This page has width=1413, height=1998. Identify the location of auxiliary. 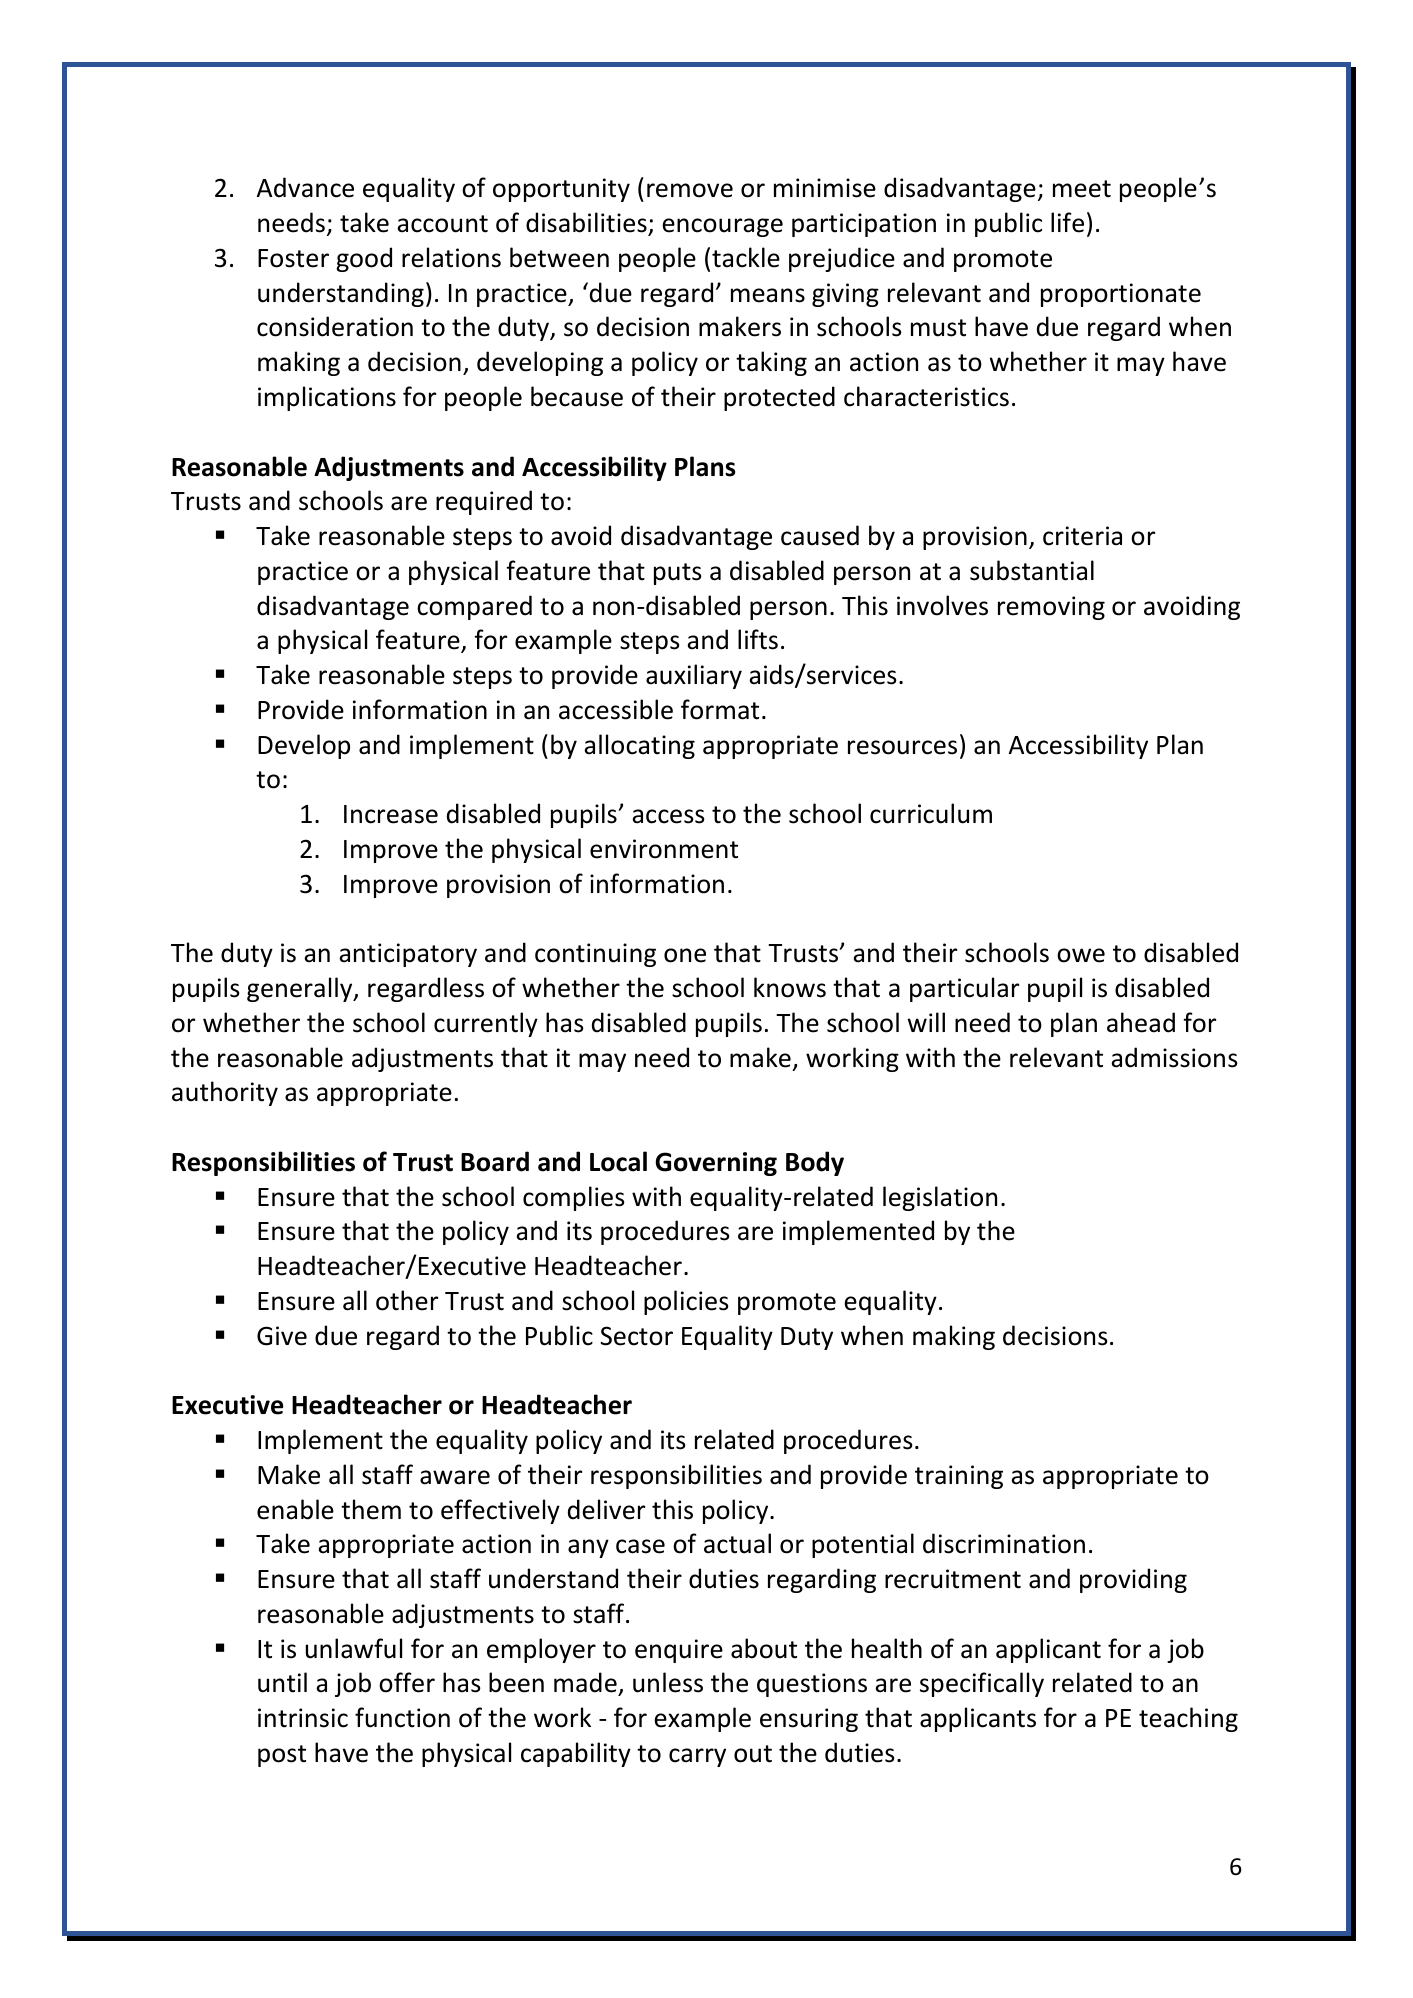
(694, 676).
